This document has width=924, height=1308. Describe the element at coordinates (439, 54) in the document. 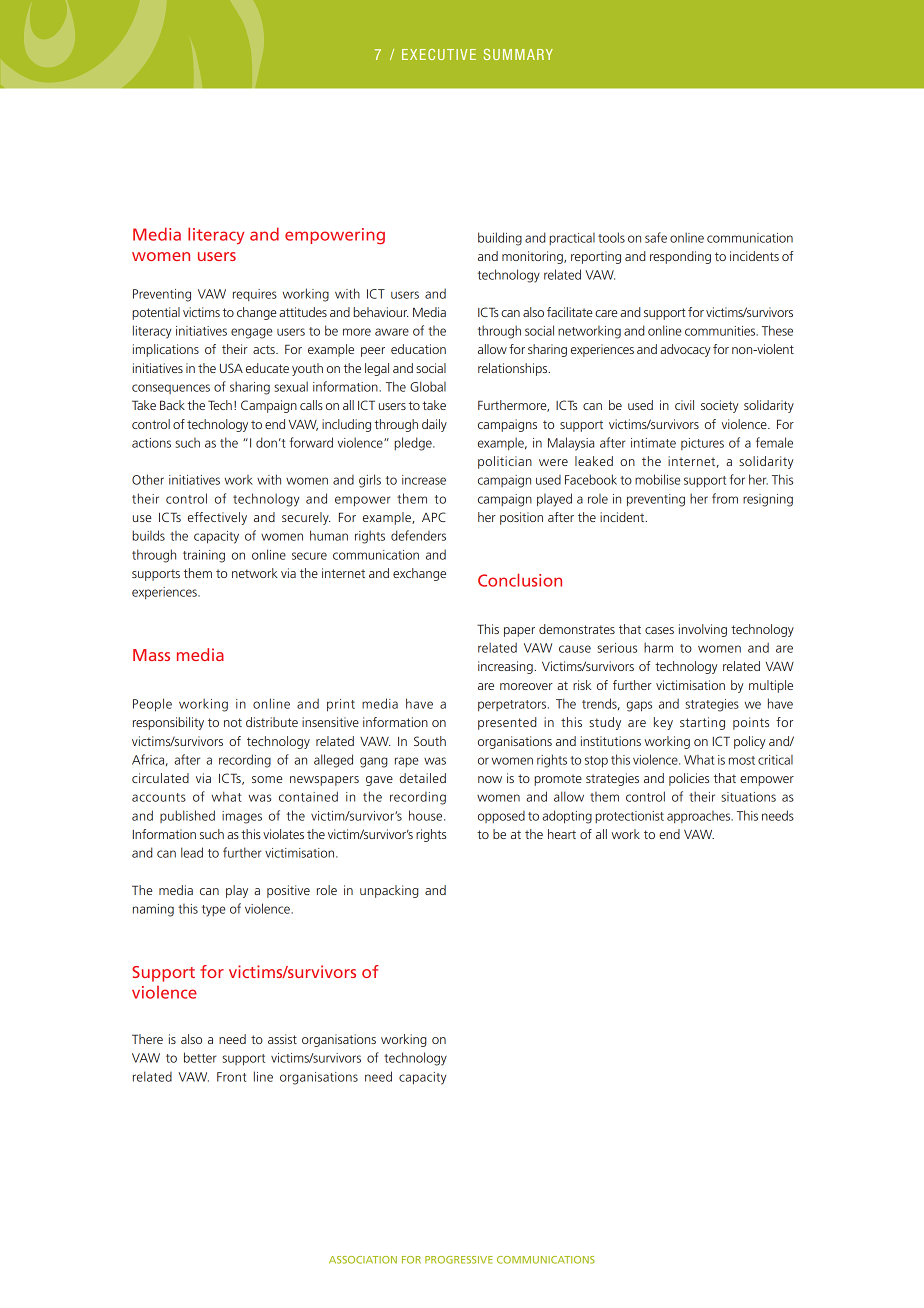

I see `EXECUTIVE` at that location.
